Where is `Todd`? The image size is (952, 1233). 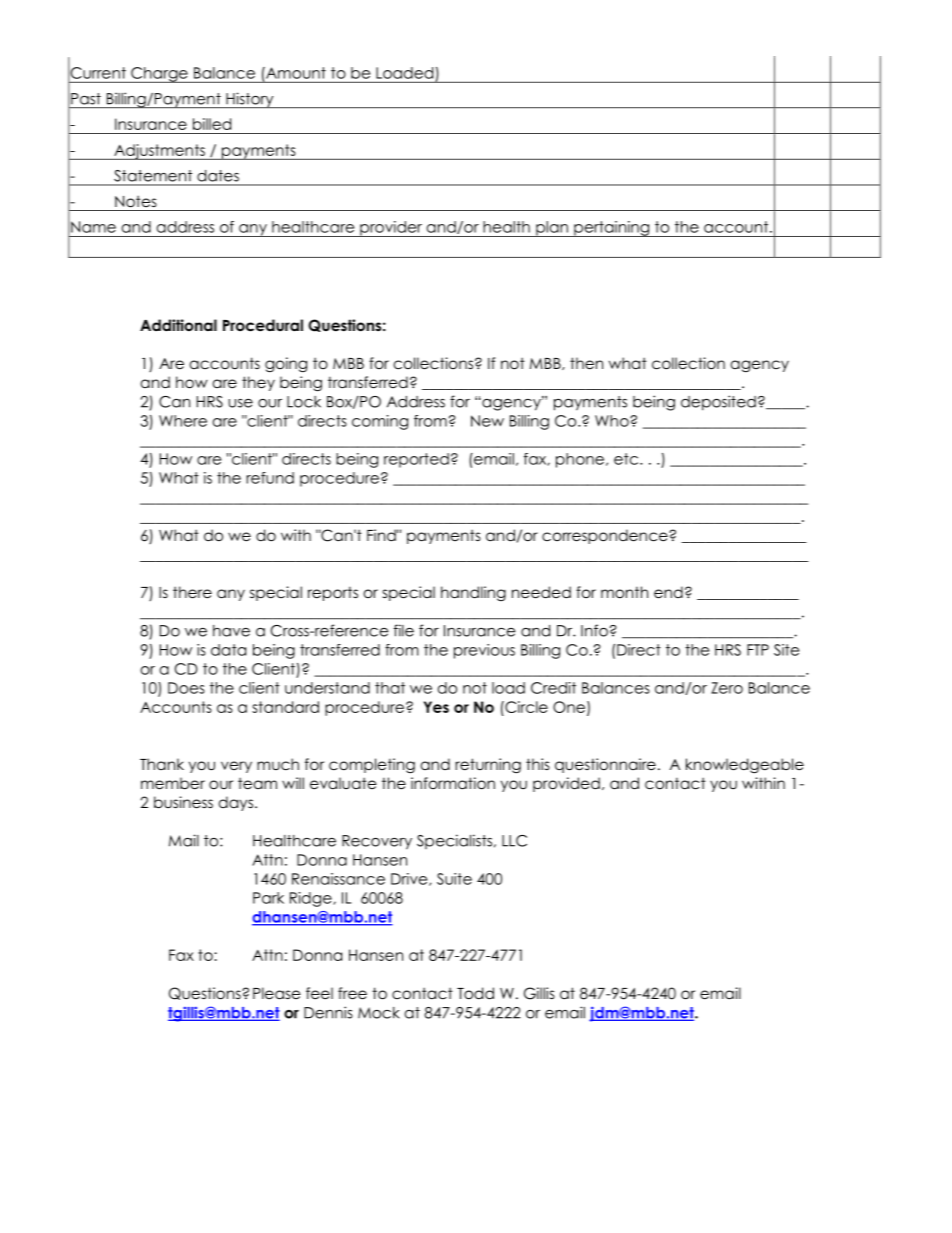
Todd is located at coordinates (475, 993).
